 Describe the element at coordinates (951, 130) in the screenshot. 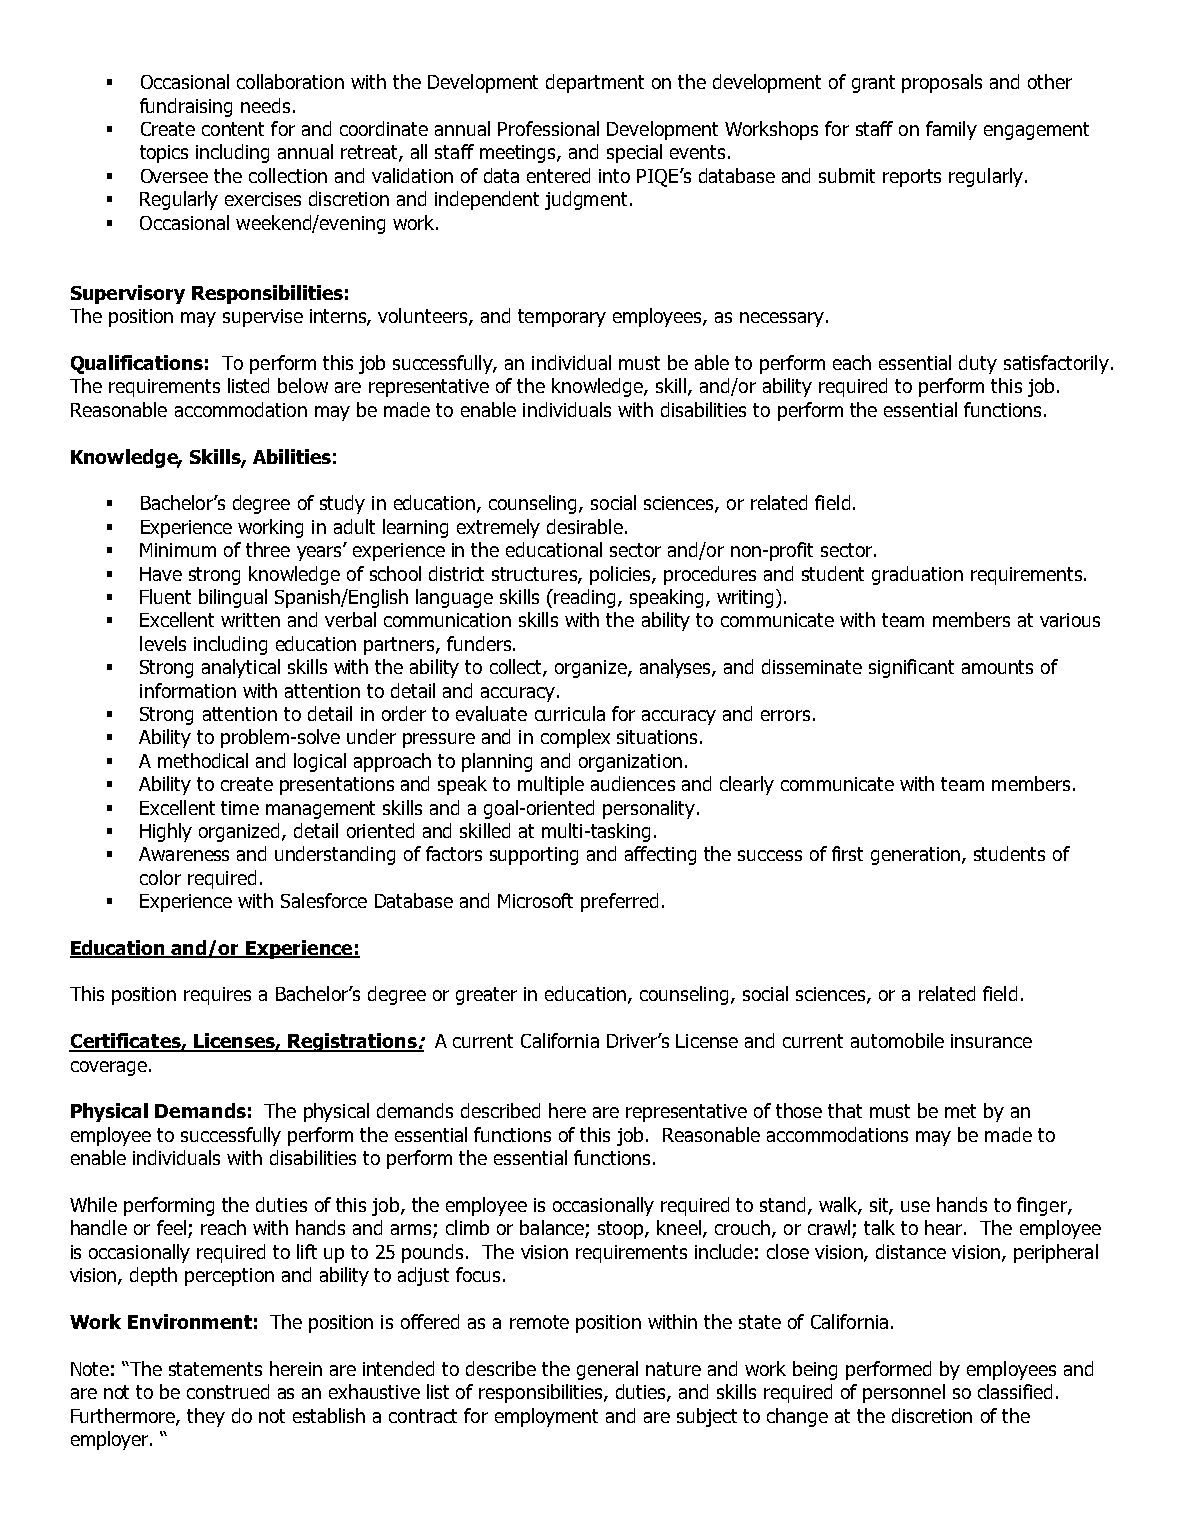

I see `family` at that location.
